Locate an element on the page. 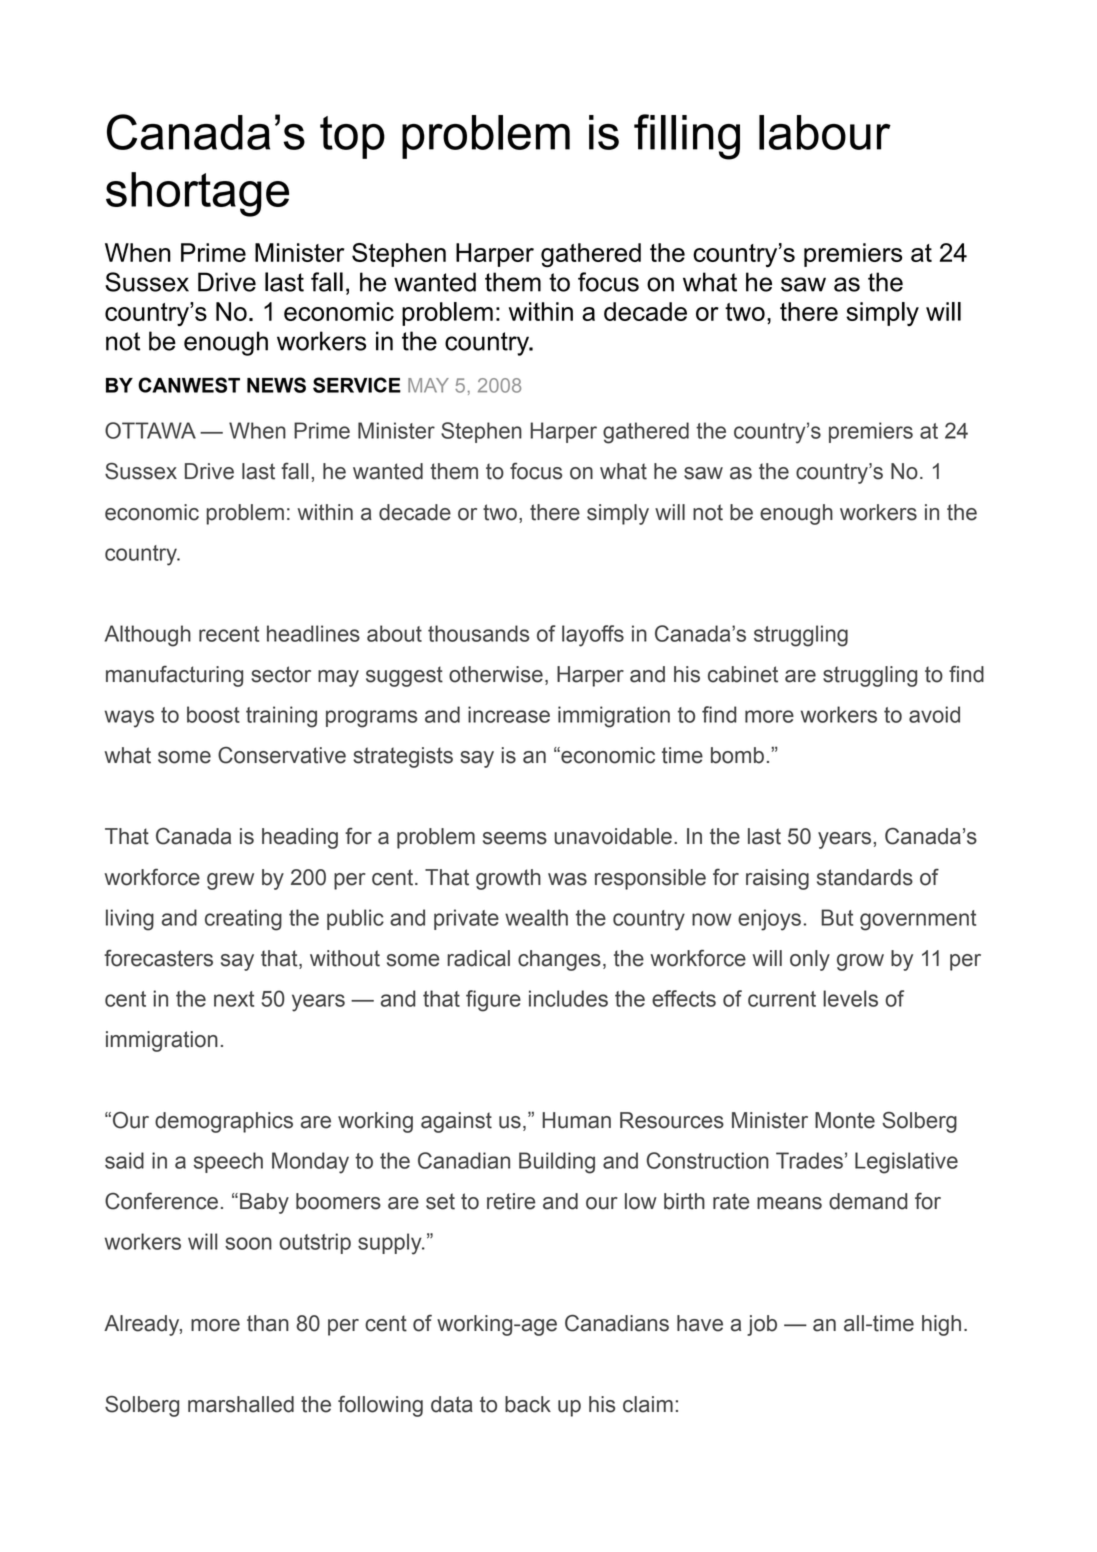 The width and height of the document is (1097, 1552). thousands is located at coordinates (478, 633).
